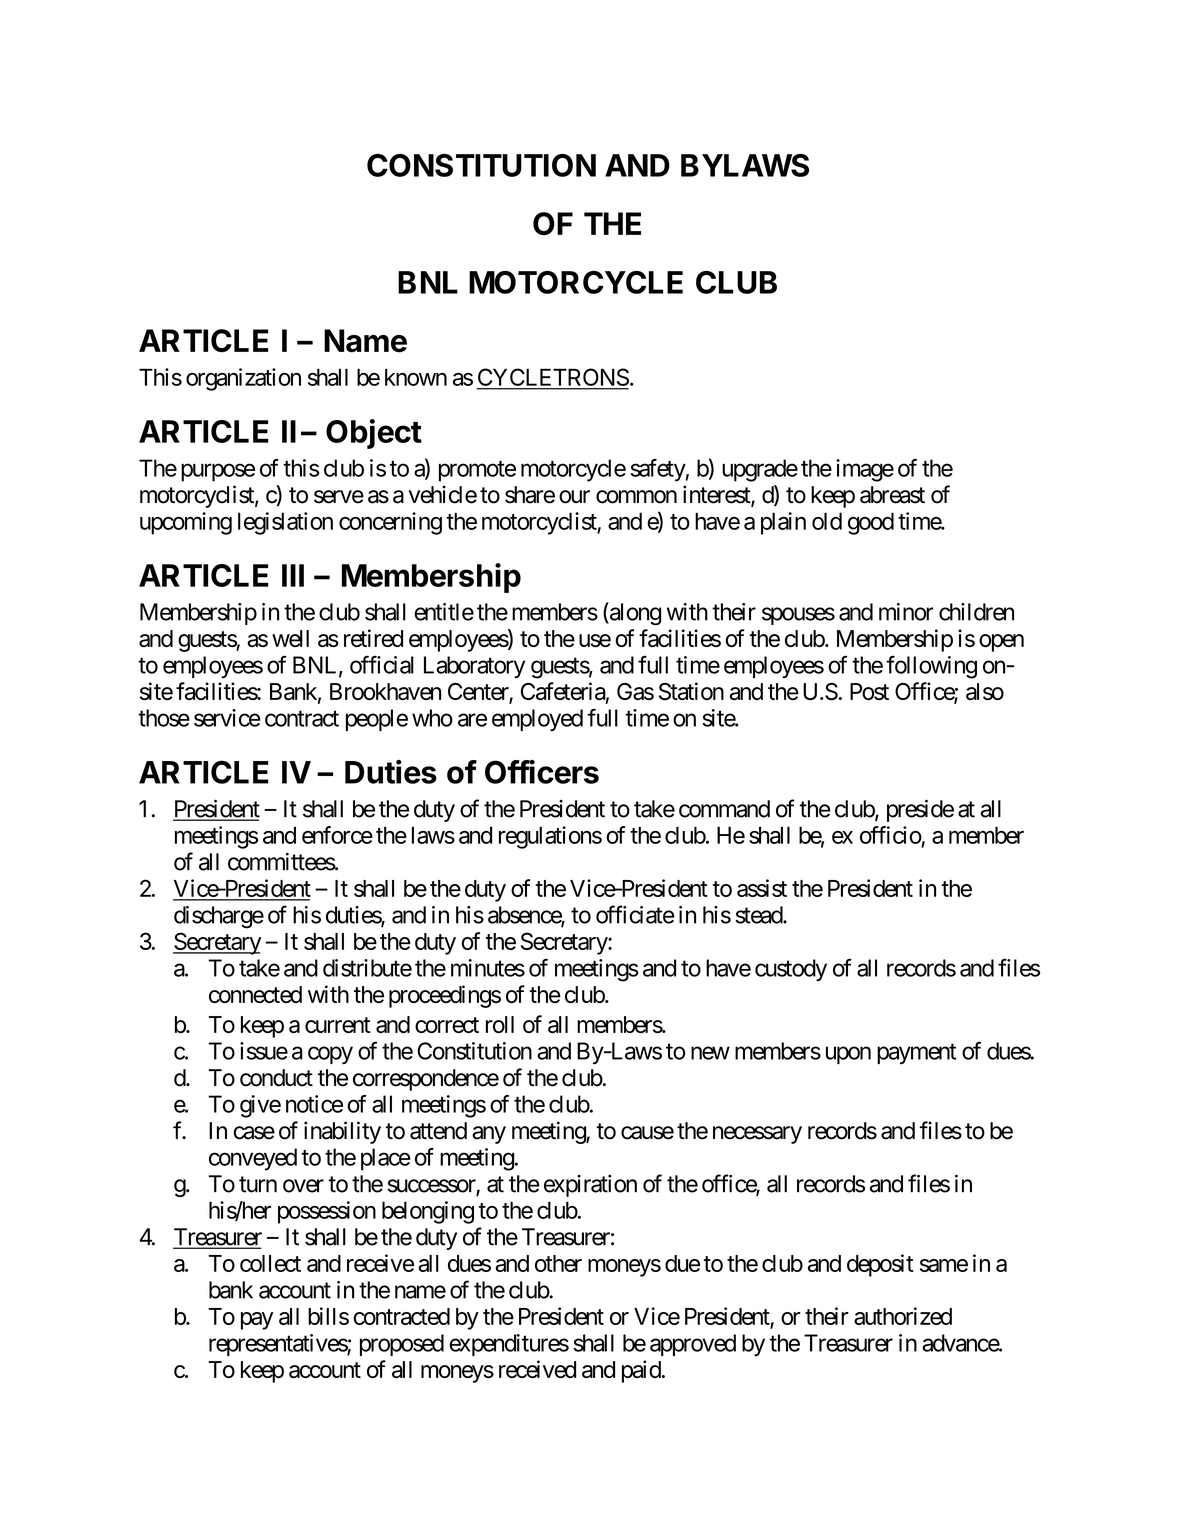  I want to click on organization, so click(243, 379).
